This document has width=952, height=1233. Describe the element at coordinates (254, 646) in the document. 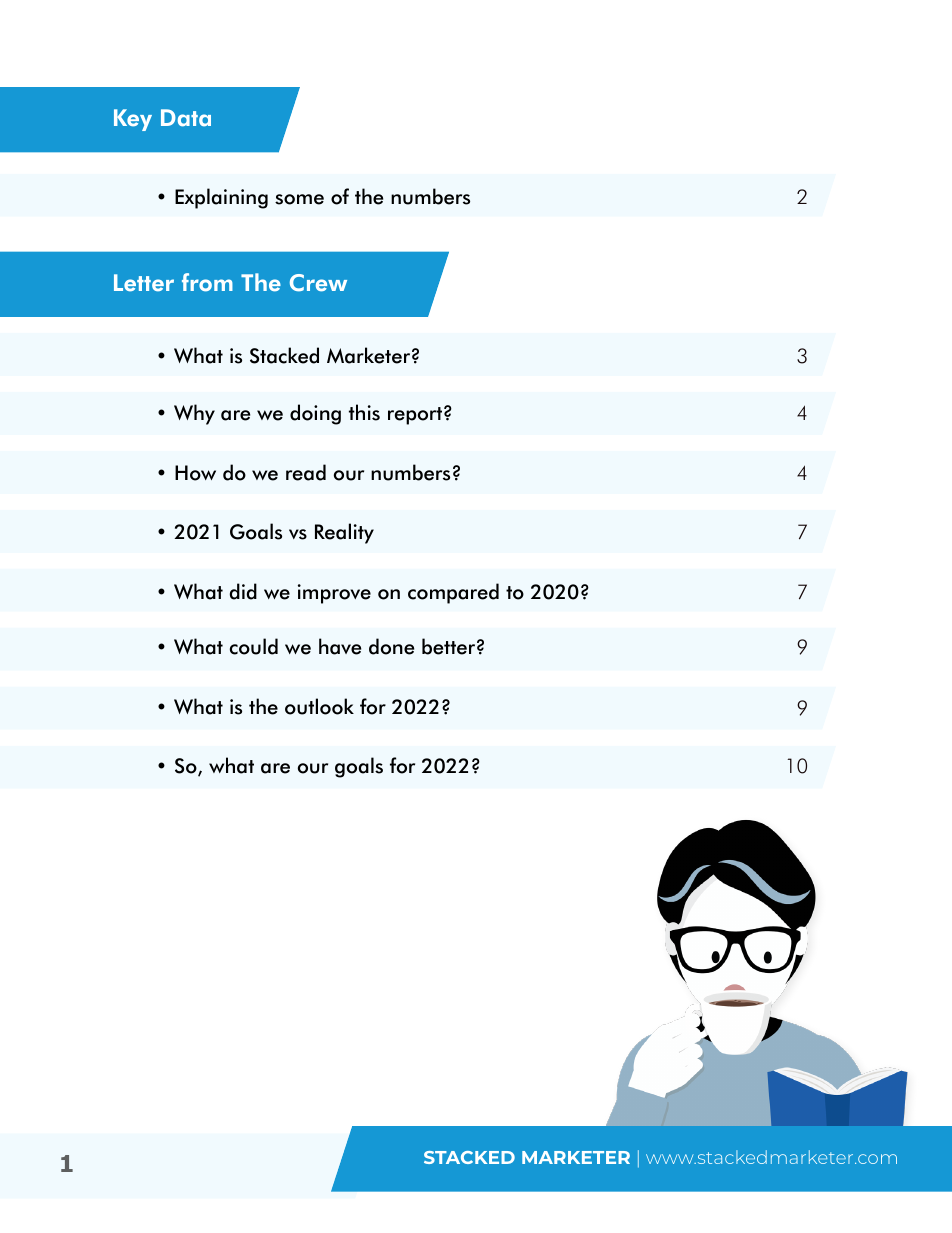

I see `could` at that location.
